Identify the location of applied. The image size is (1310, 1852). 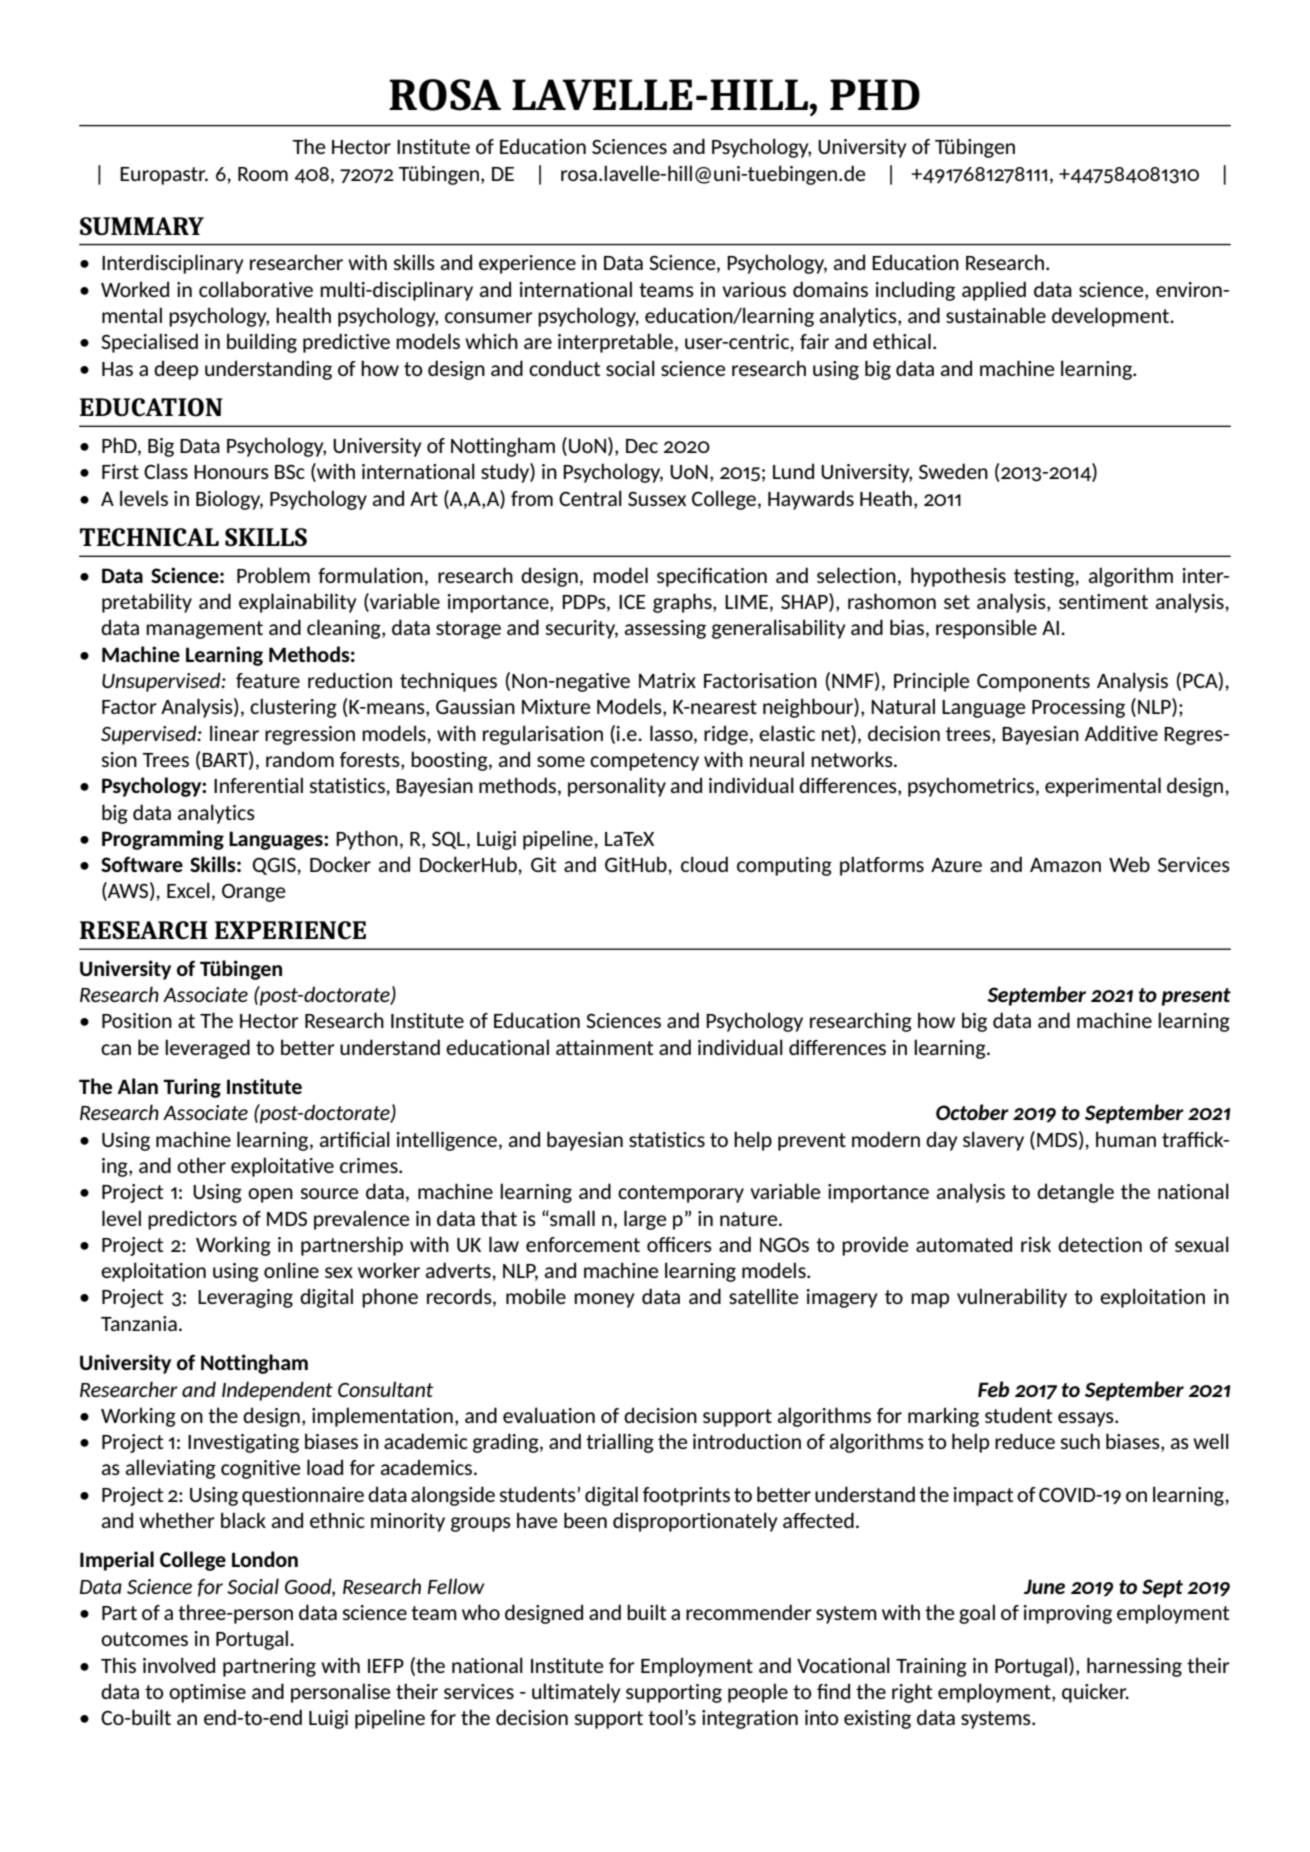
(994, 291).
